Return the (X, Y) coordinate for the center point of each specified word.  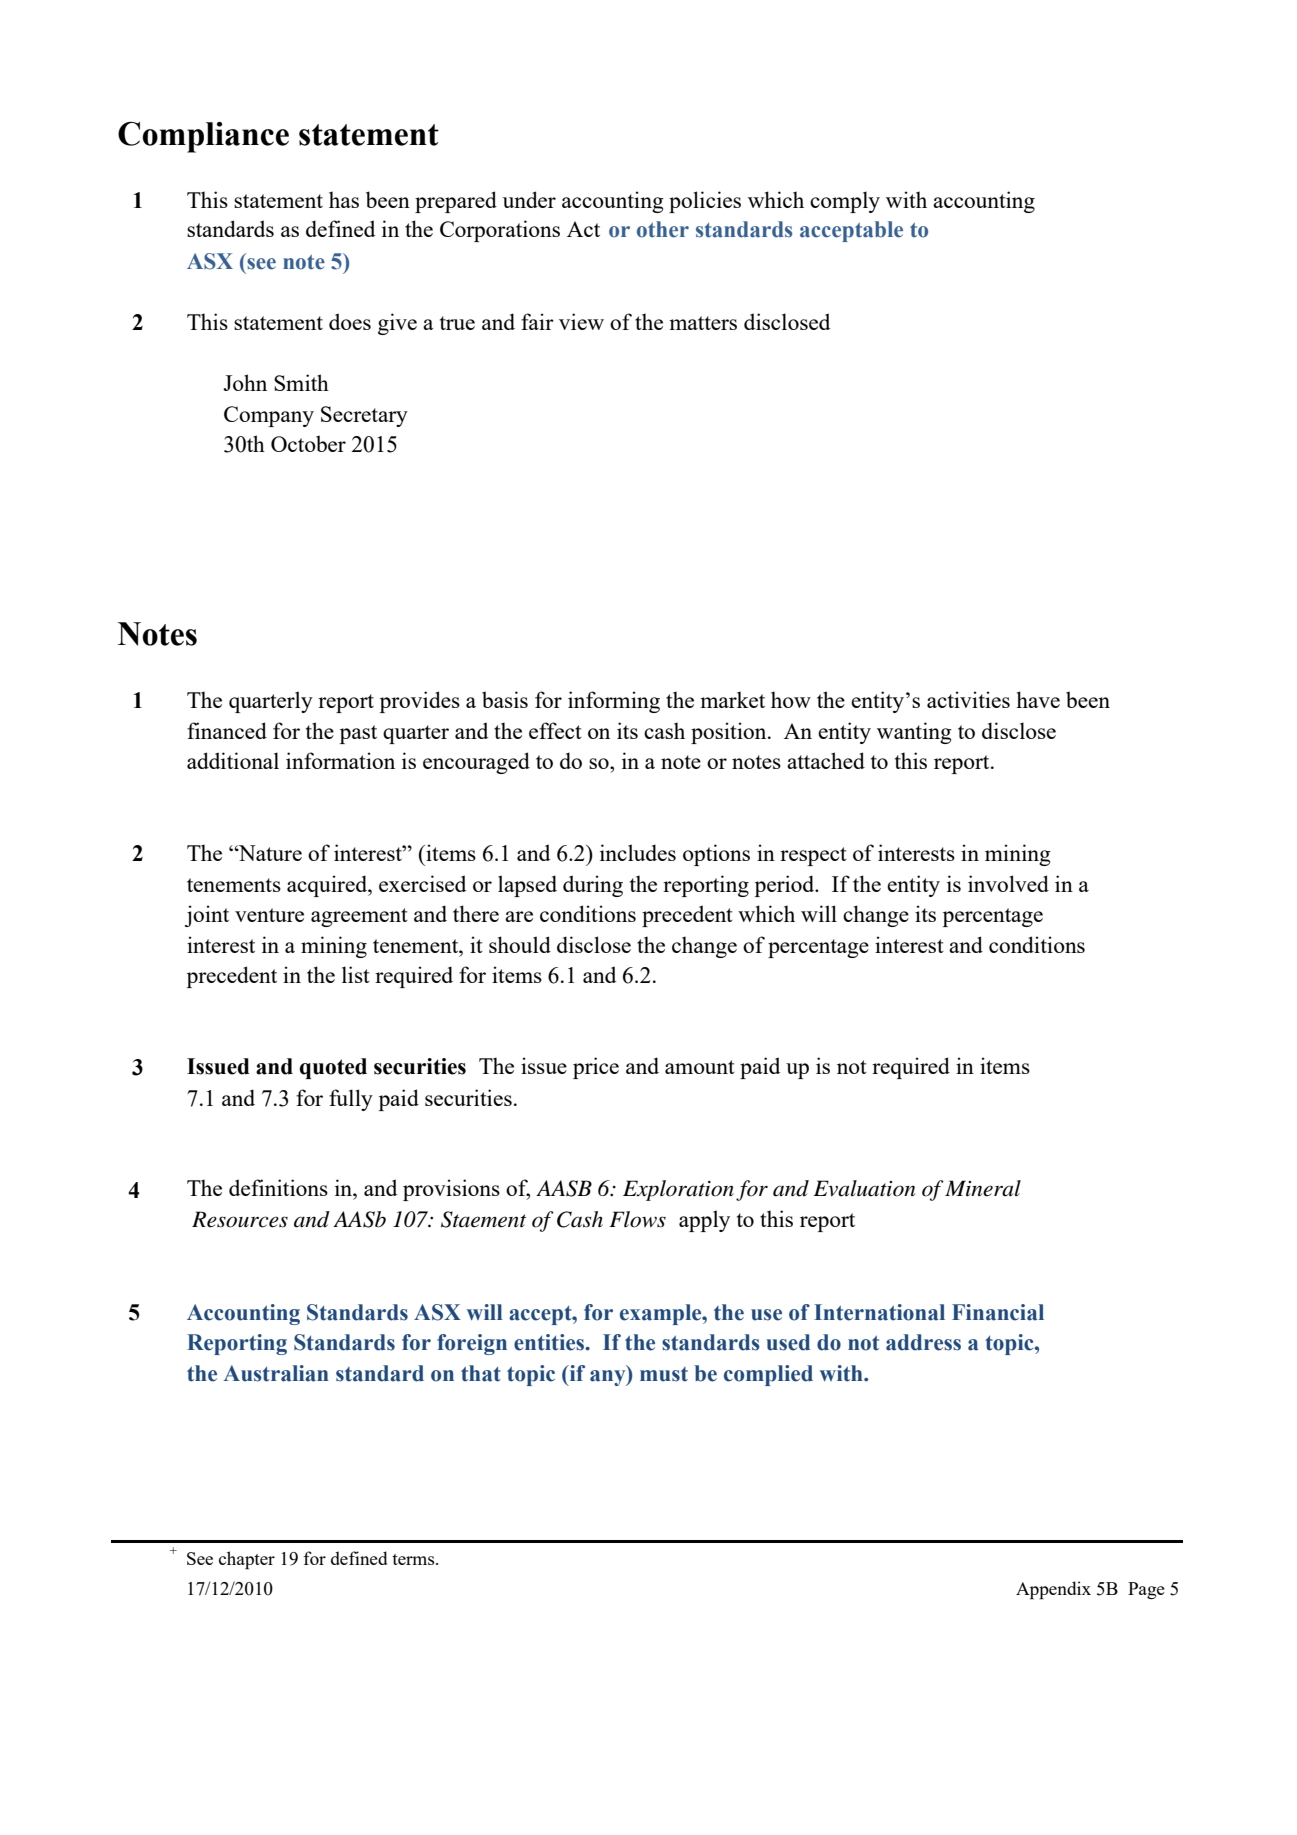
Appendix (1053, 1590)
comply (845, 202)
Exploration (678, 1190)
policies (705, 202)
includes (638, 852)
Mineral (983, 1188)
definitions (278, 1187)
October (308, 443)
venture (269, 915)
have (1038, 699)
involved (1008, 883)
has (344, 199)
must (664, 1374)
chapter (247, 1560)
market (732, 699)
